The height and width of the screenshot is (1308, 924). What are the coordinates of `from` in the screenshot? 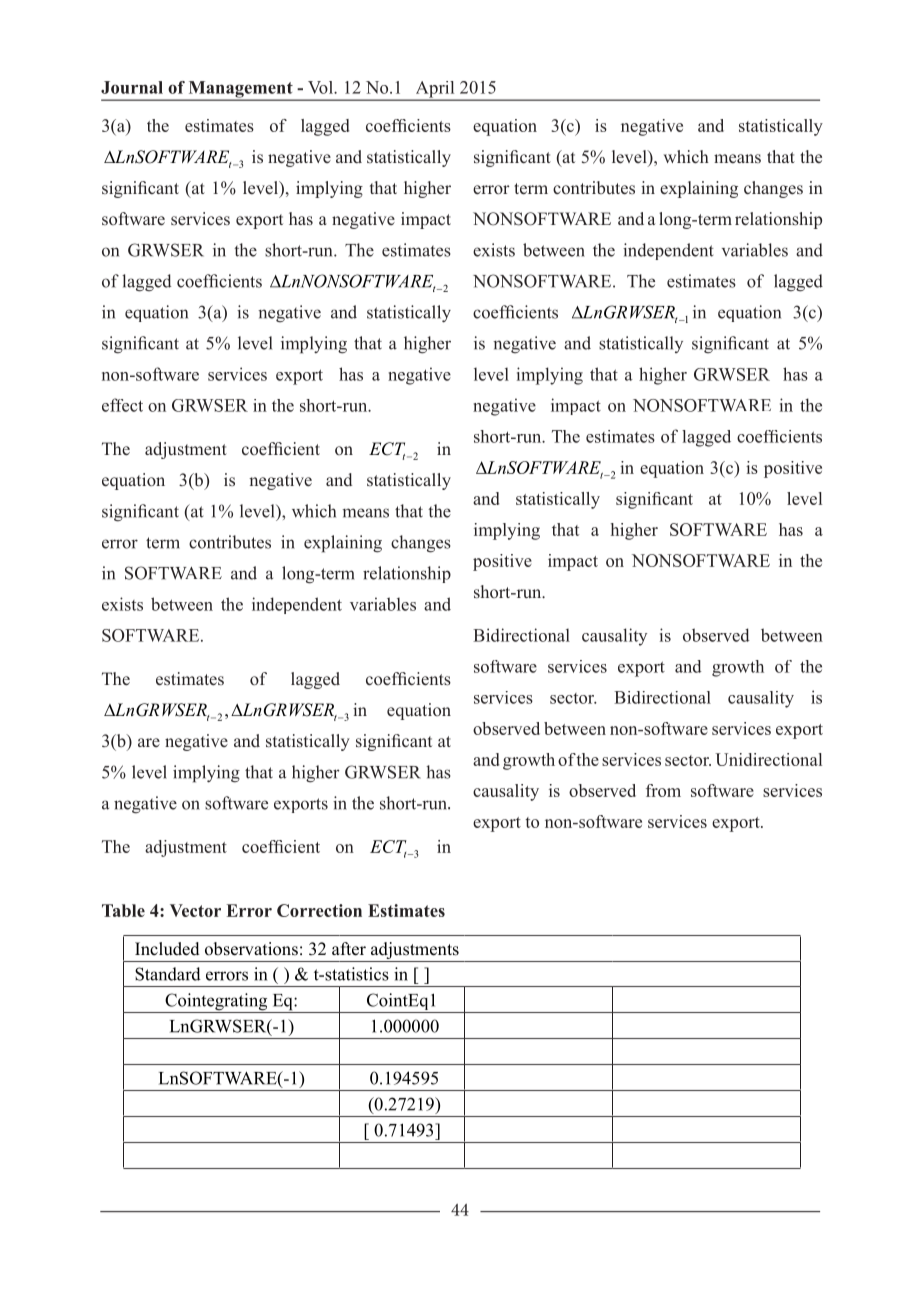 It's located at (663, 790).
